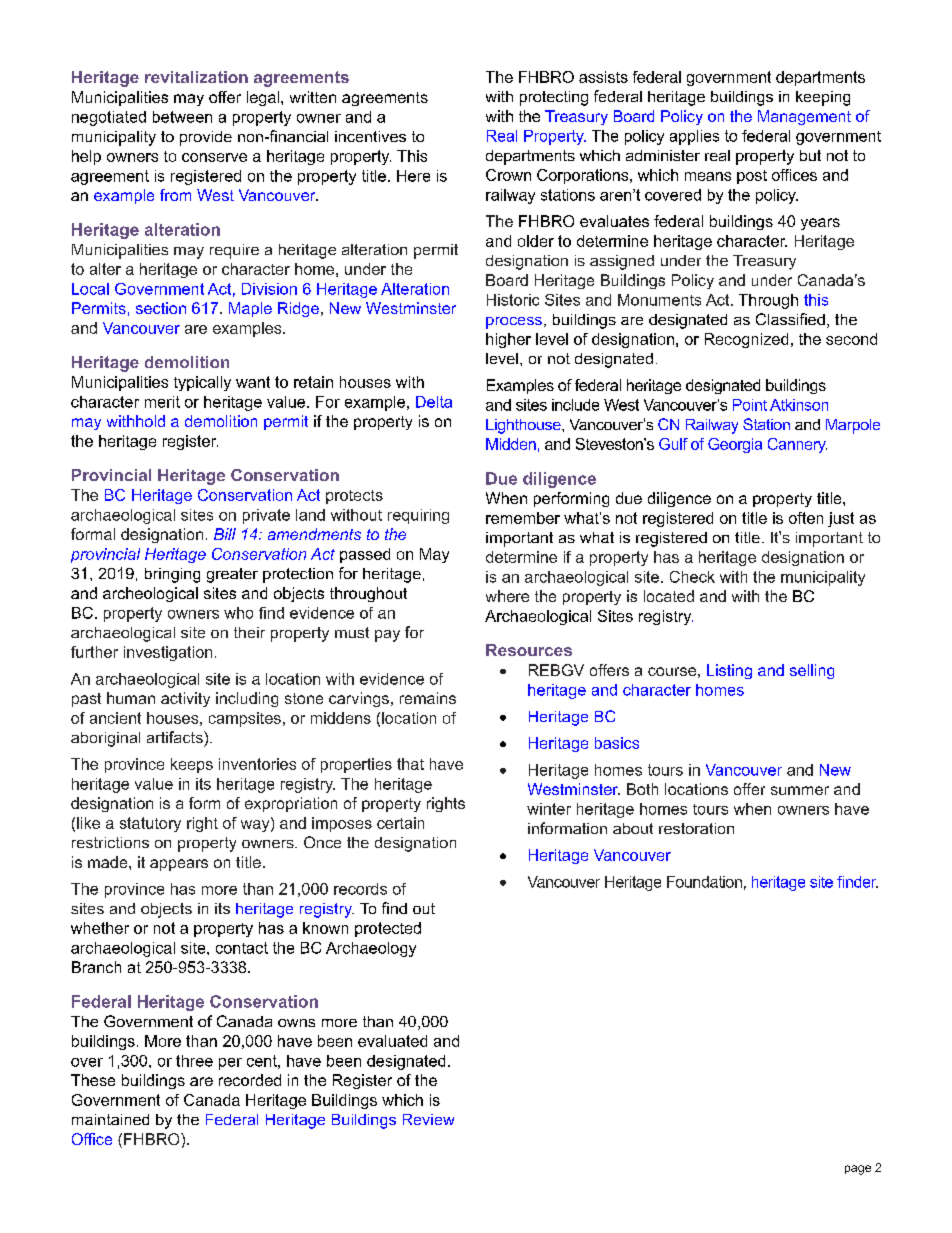  Describe the element at coordinates (110, 1119) in the page. I see `maintained` at that location.
